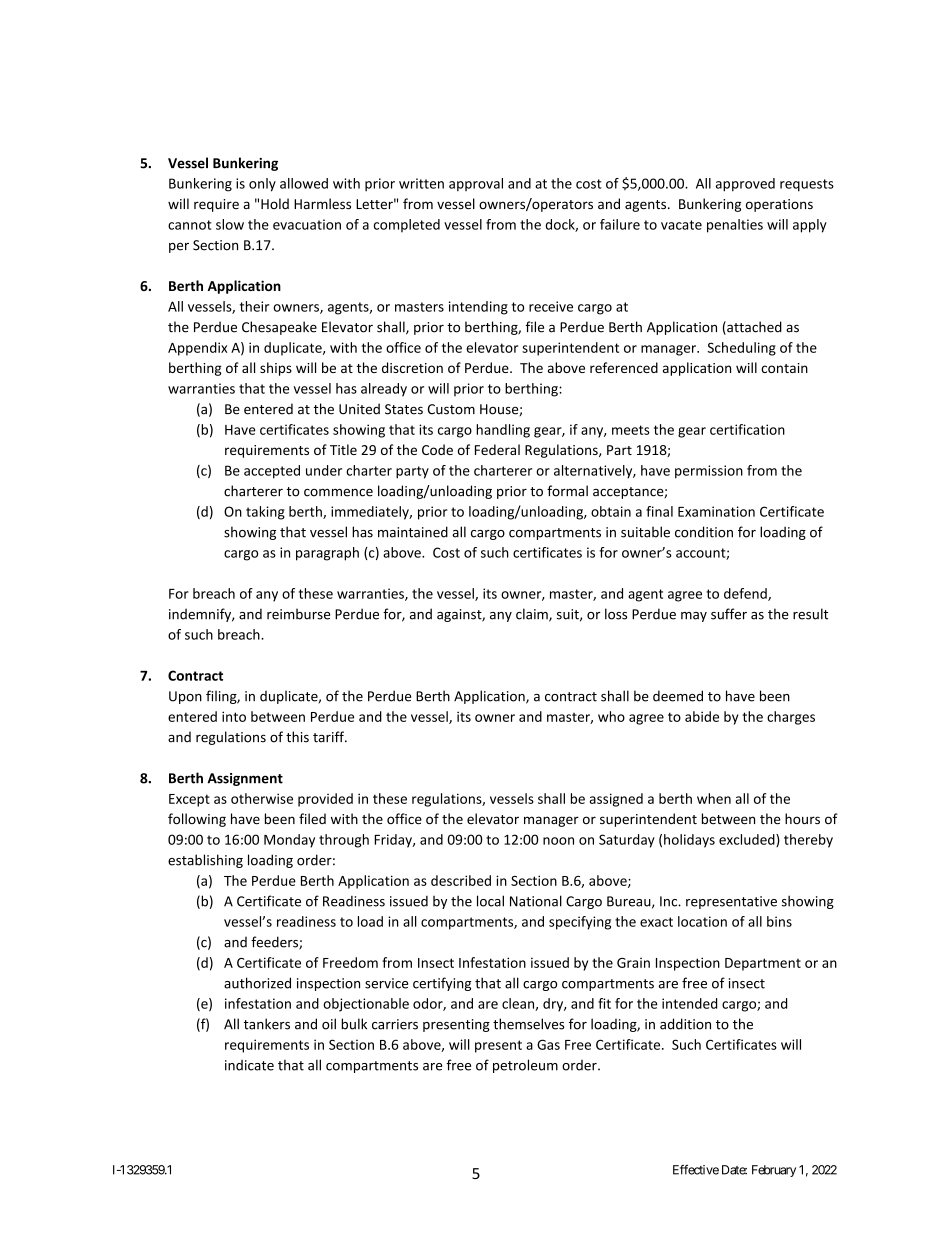  I want to click on Effective, so click(696, 1169).
